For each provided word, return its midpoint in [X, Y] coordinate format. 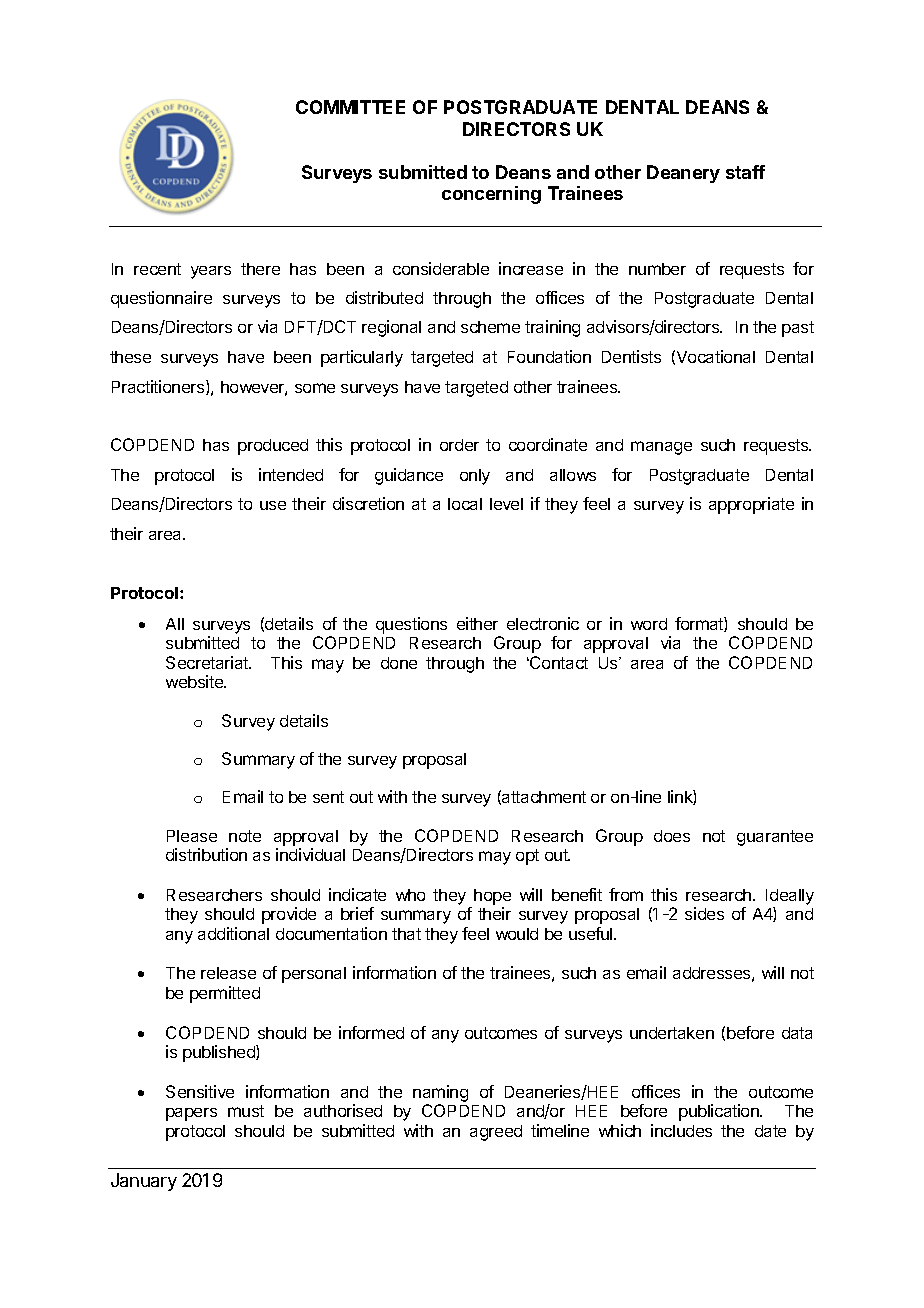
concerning [491, 195]
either [477, 623]
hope [492, 897]
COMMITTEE [350, 107]
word [649, 624]
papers [191, 1114]
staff [745, 172]
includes [681, 1130]
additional [233, 933]
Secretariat [208, 662]
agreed [496, 1133]
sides [704, 913]
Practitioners [159, 387]
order [459, 445]
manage [661, 448]
